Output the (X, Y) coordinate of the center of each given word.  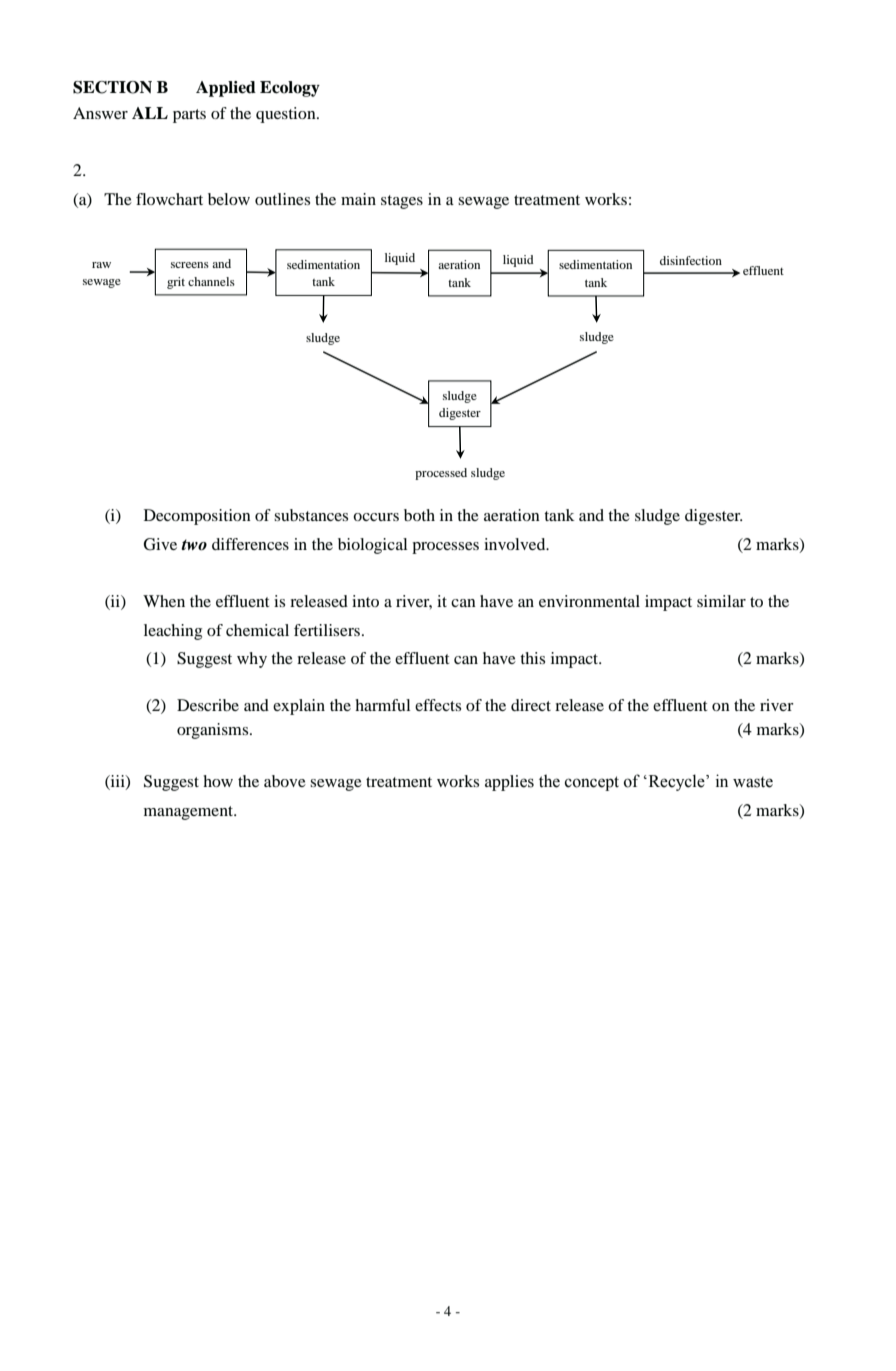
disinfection (691, 260)
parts (189, 116)
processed (441, 474)
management (190, 813)
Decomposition (197, 517)
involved (516, 544)
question (287, 115)
